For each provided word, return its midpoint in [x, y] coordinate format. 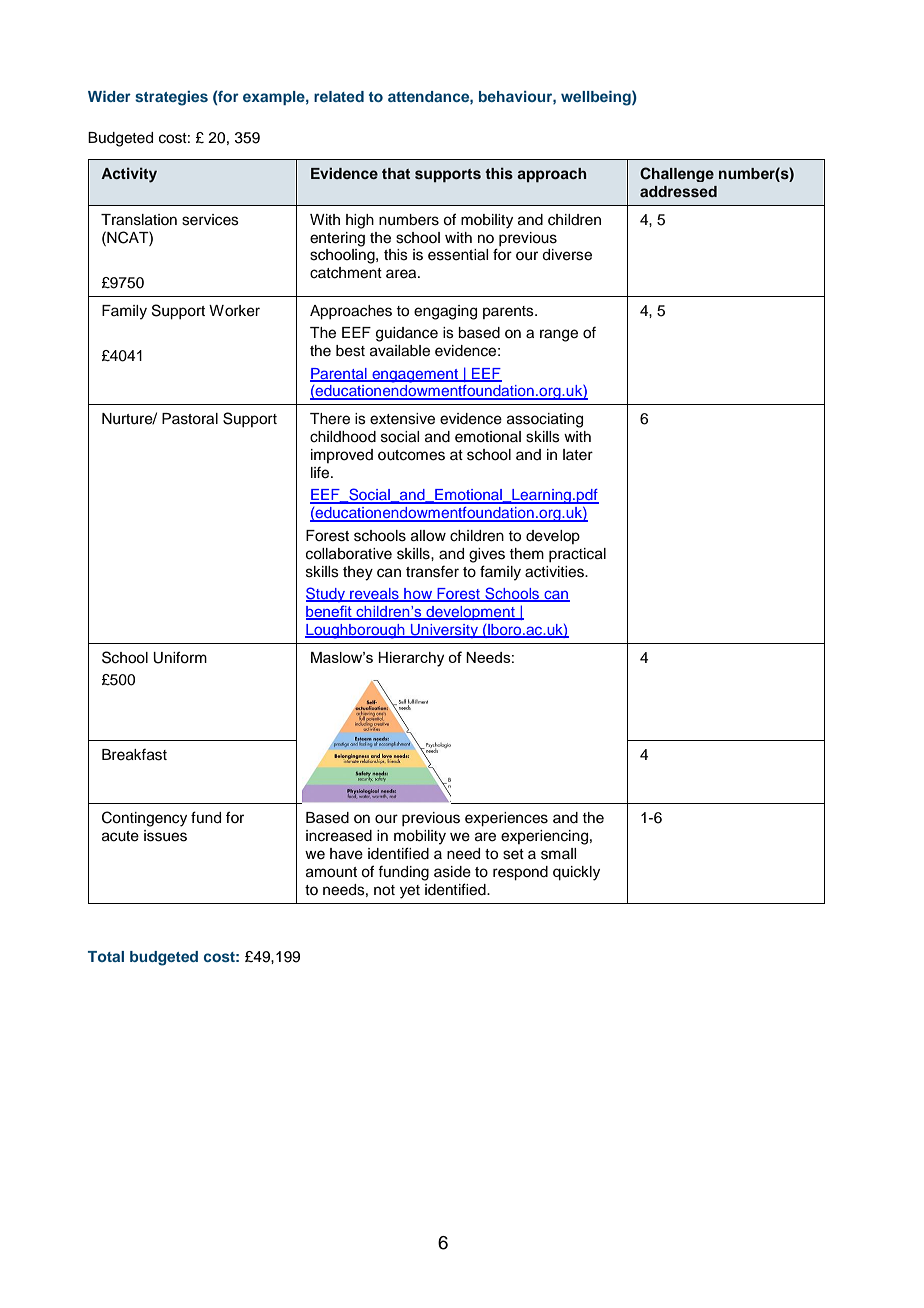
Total [106, 956]
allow [428, 536]
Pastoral [190, 419]
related [339, 96]
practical [577, 555]
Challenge [677, 174]
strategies [171, 98]
